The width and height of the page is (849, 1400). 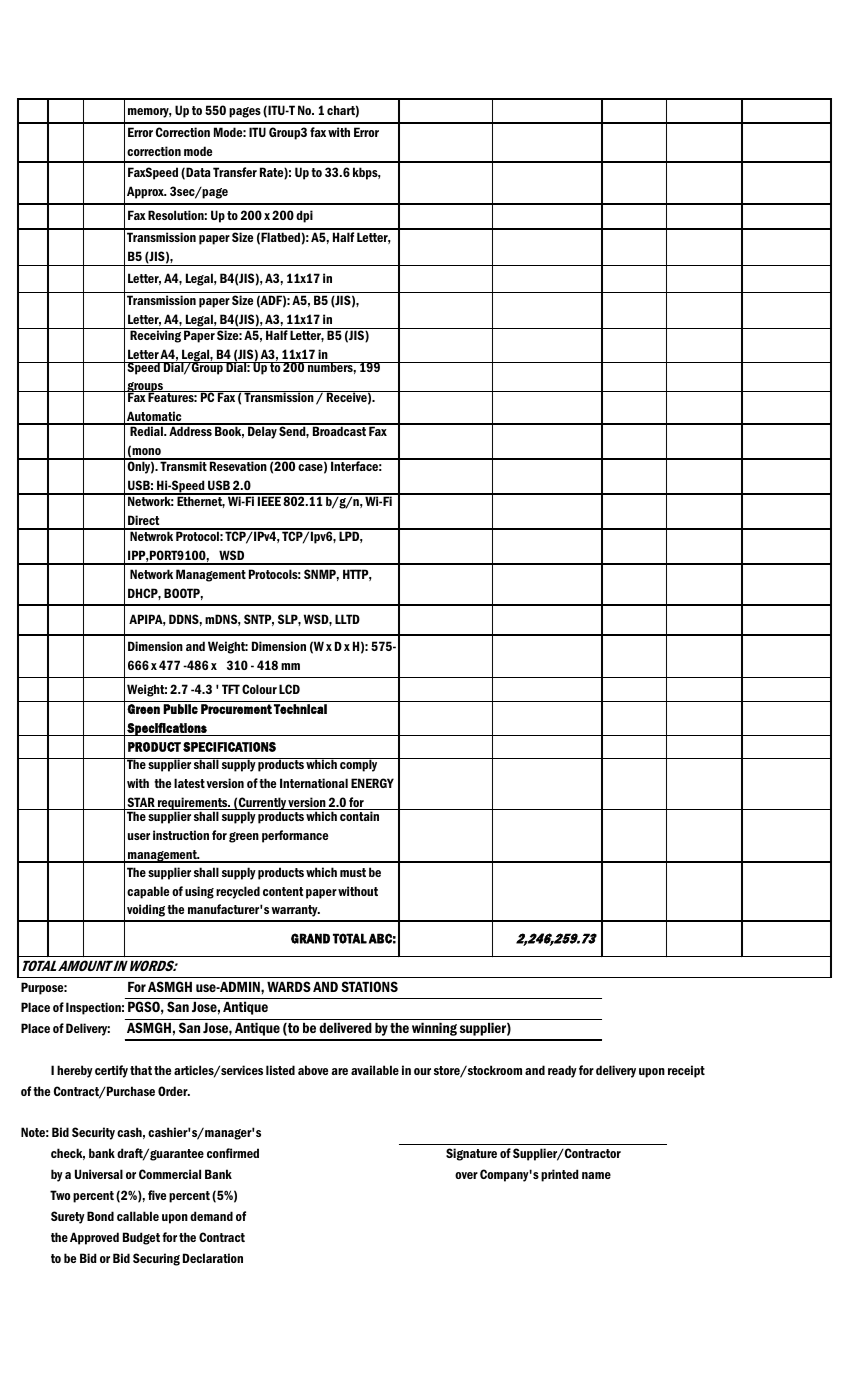 I want to click on ENERGY, so click(x=372, y=783).
